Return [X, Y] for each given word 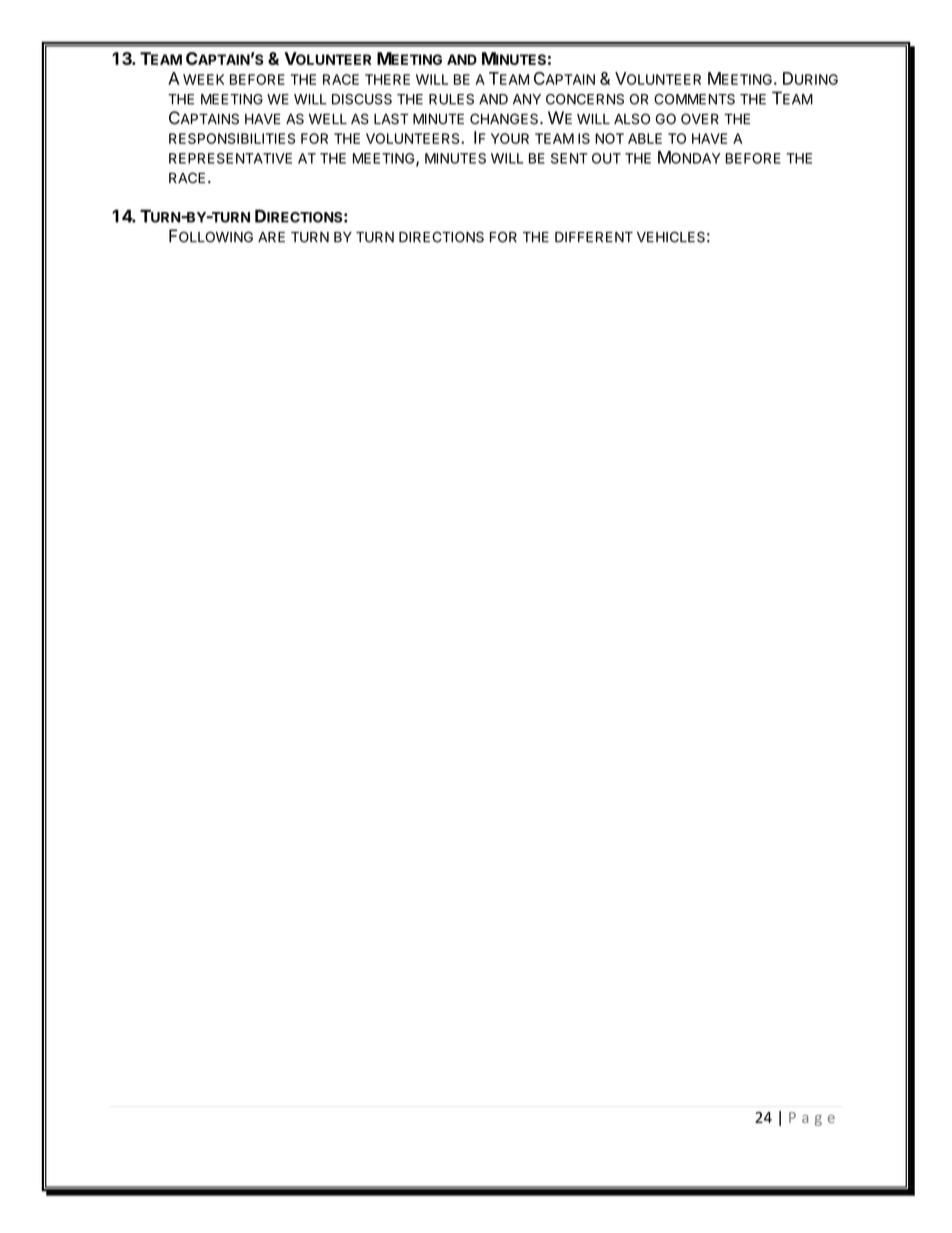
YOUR [510, 138]
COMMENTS [694, 99]
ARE [271, 237]
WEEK [203, 79]
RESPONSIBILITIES [232, 138]
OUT [606, 158]
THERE [387, 79]
